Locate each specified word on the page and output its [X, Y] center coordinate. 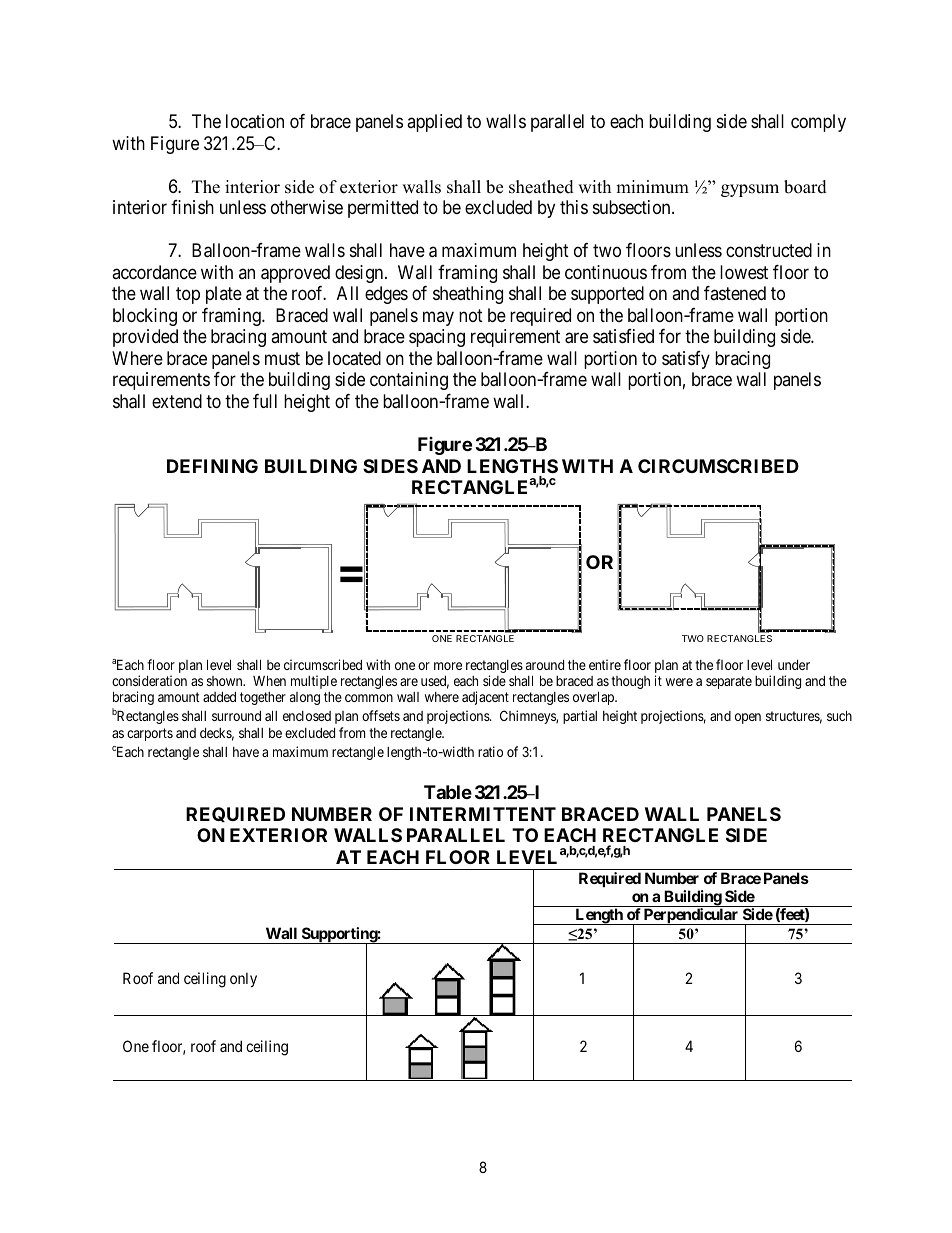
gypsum [750, 190]
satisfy [686, 360]
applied [434, 123]
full [265, 401]
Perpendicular [691, 916]
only [243, 979]
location [255, 121]
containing [409, 381]
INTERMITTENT [483, 814]
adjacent [485, 698]
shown [226, 681]
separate [729, 682]
